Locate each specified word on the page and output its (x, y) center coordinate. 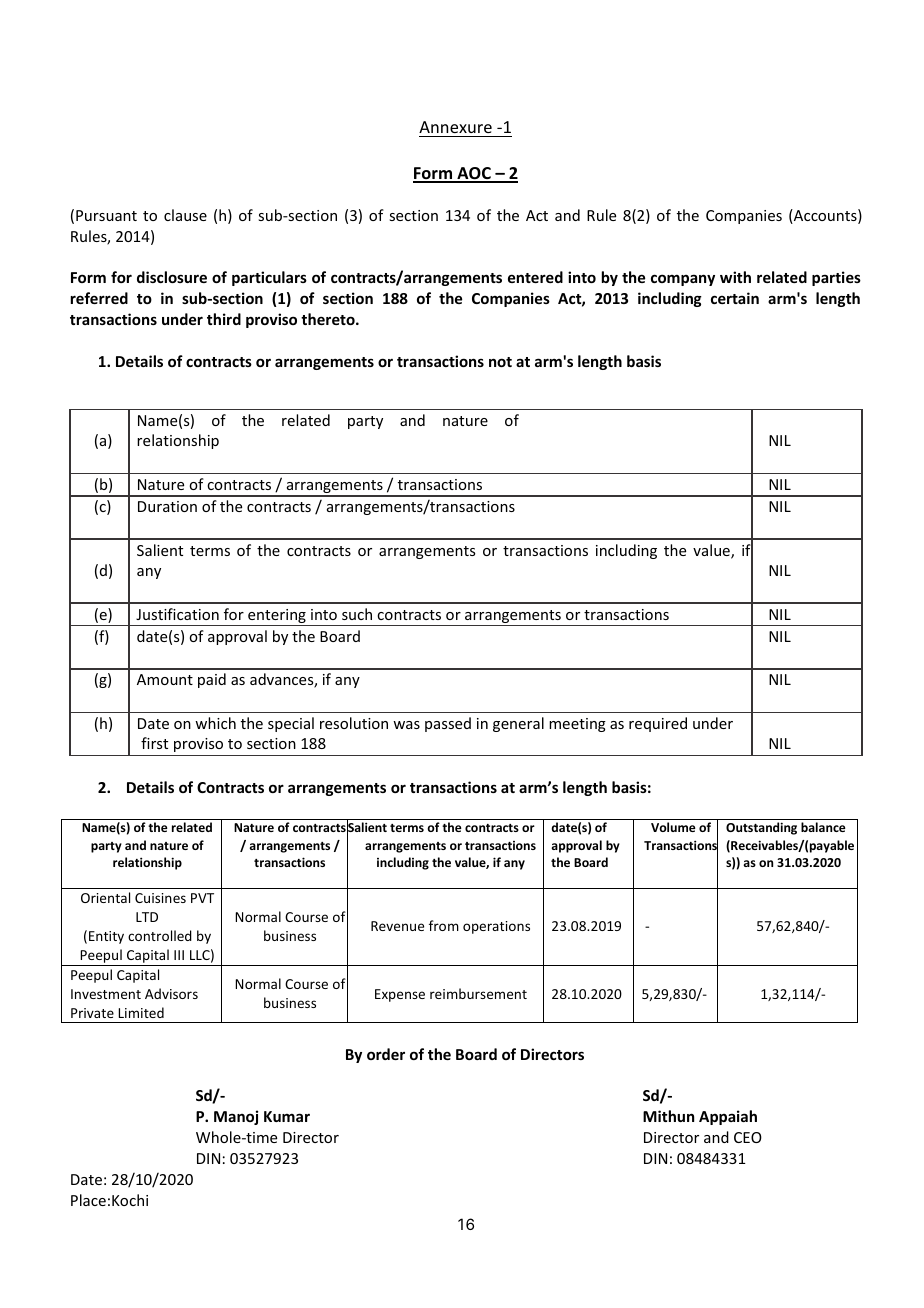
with (735, 277)
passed (448, 724)
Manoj (236, 1117)
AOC (474, 174)
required (658, 724)
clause (185, 215)
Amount (165, 679)
